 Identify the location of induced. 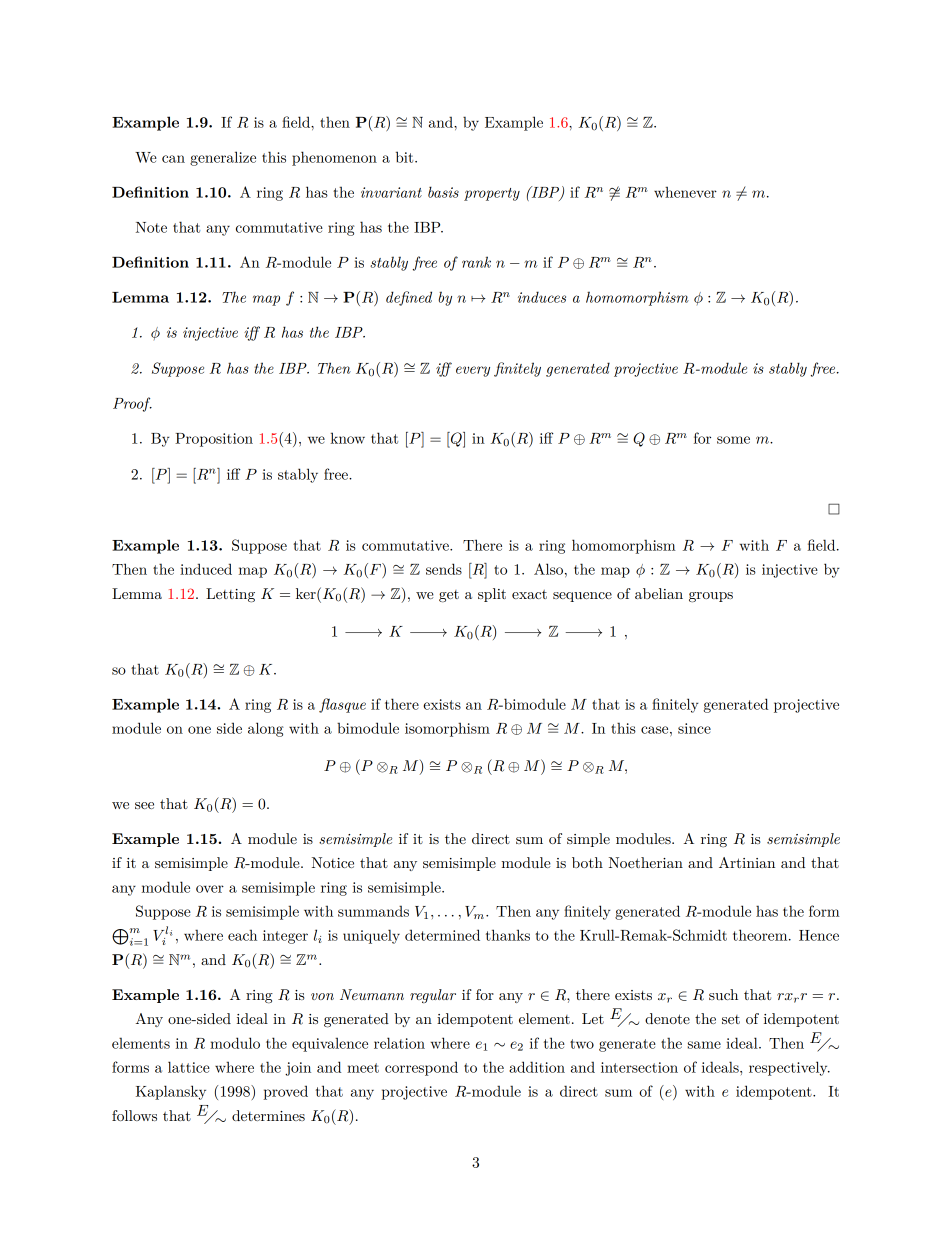
(206, 569).
